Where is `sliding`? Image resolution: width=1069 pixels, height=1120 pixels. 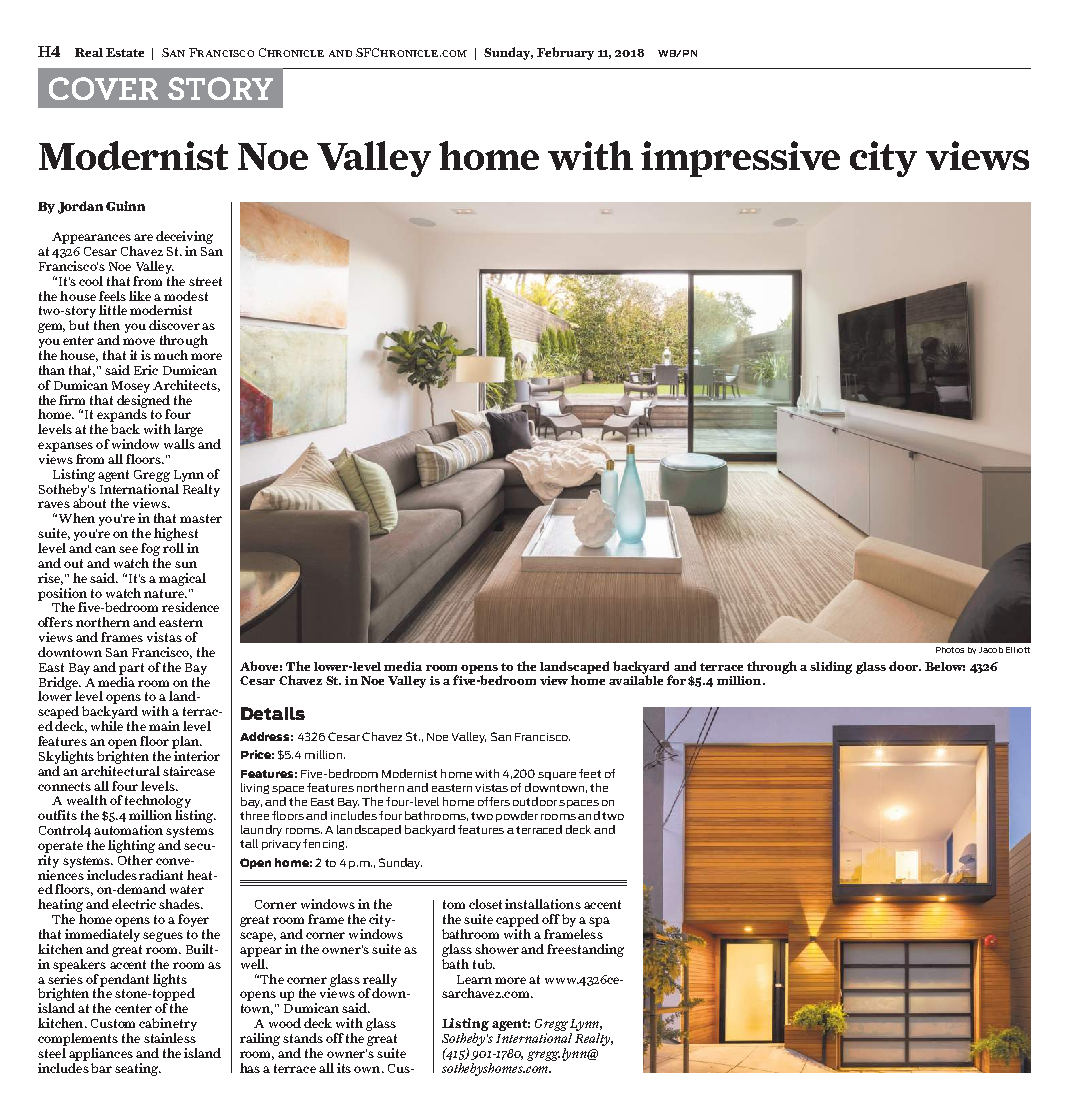
sliding is located at coordinates (831, 667).
